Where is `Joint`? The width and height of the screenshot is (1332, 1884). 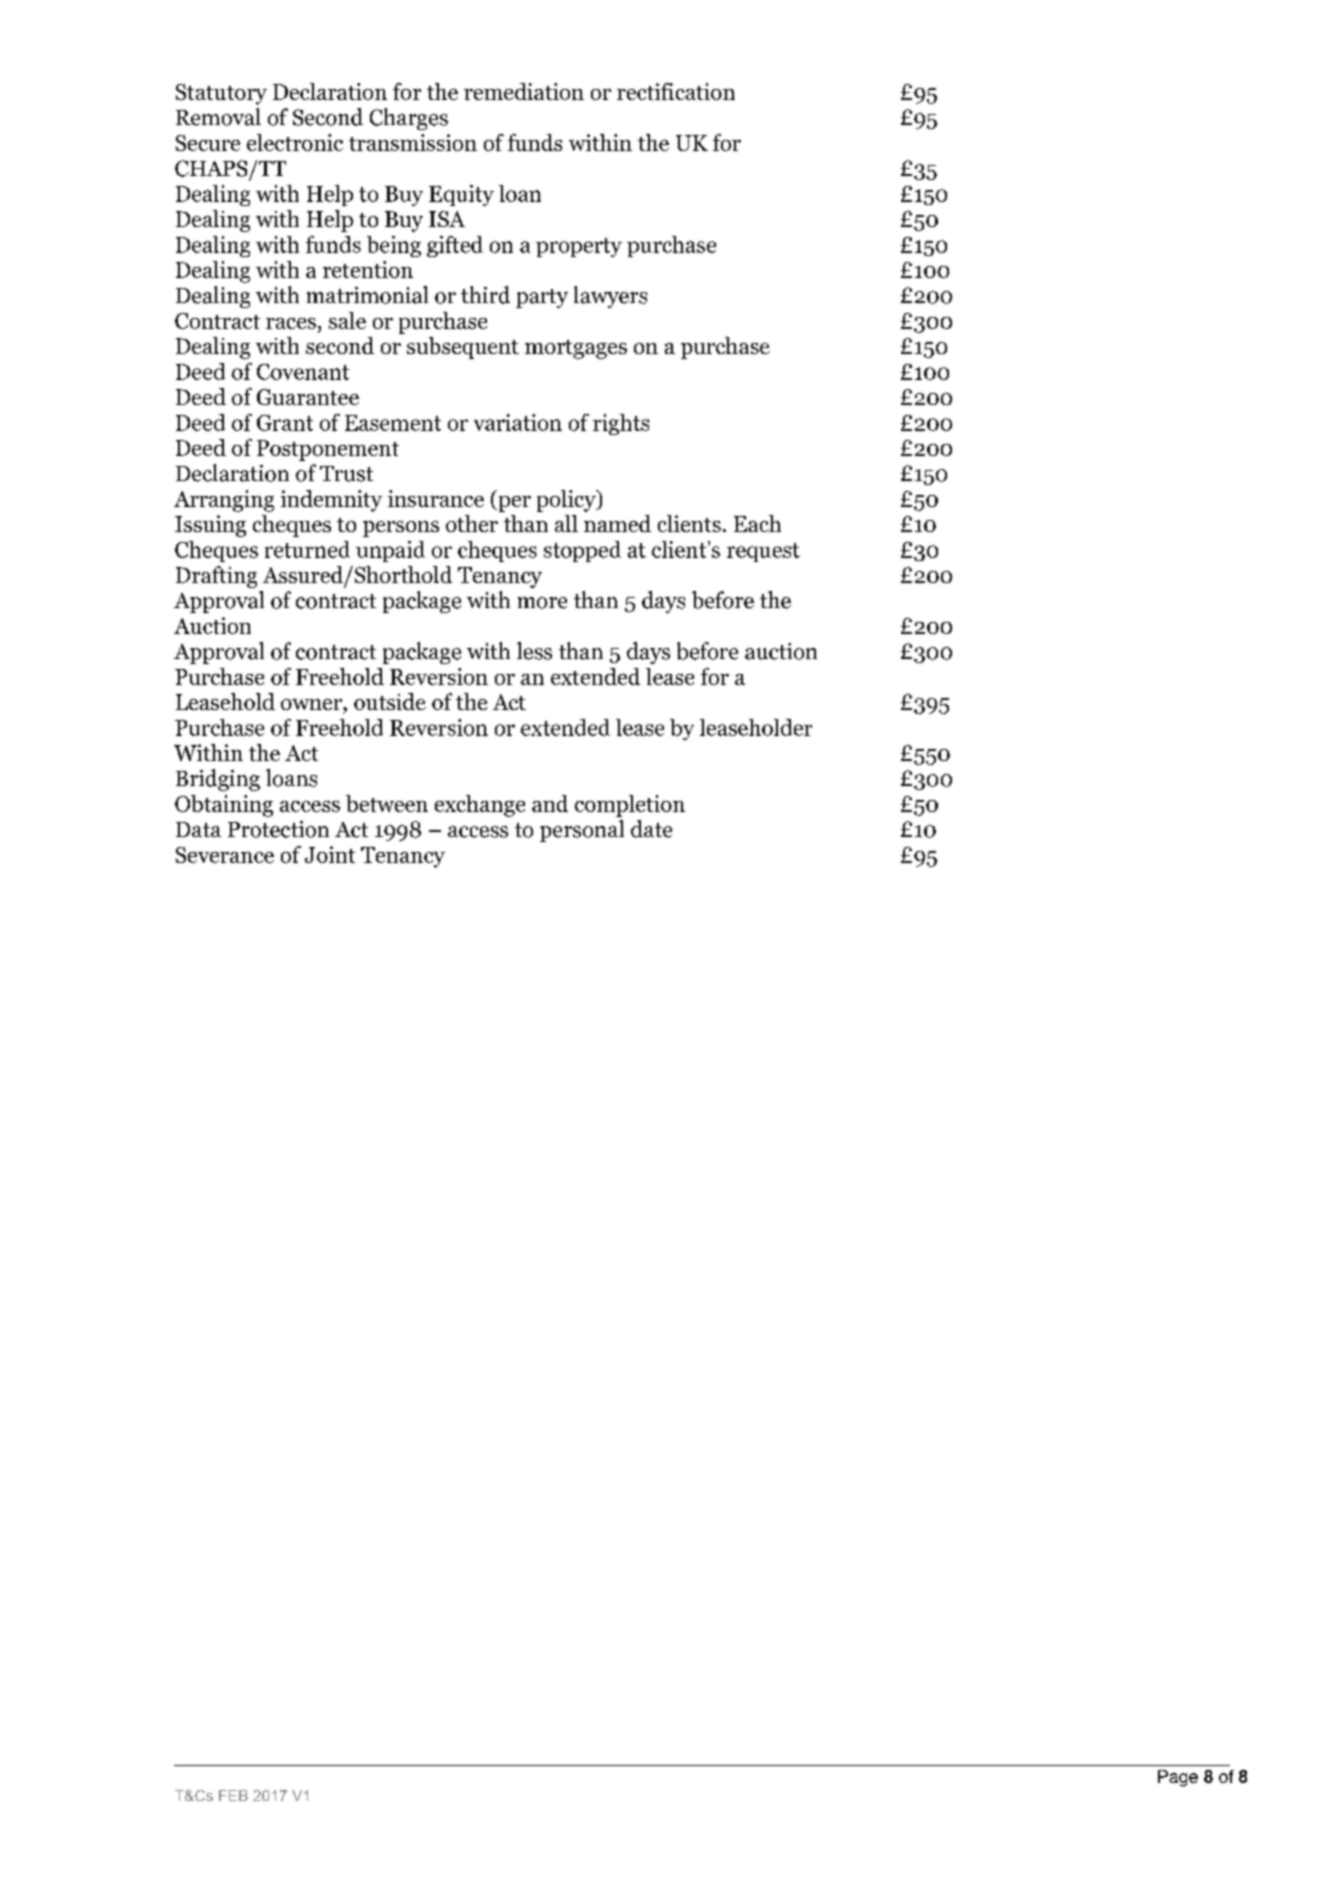 Joint is located at coordinates (330, 854).
